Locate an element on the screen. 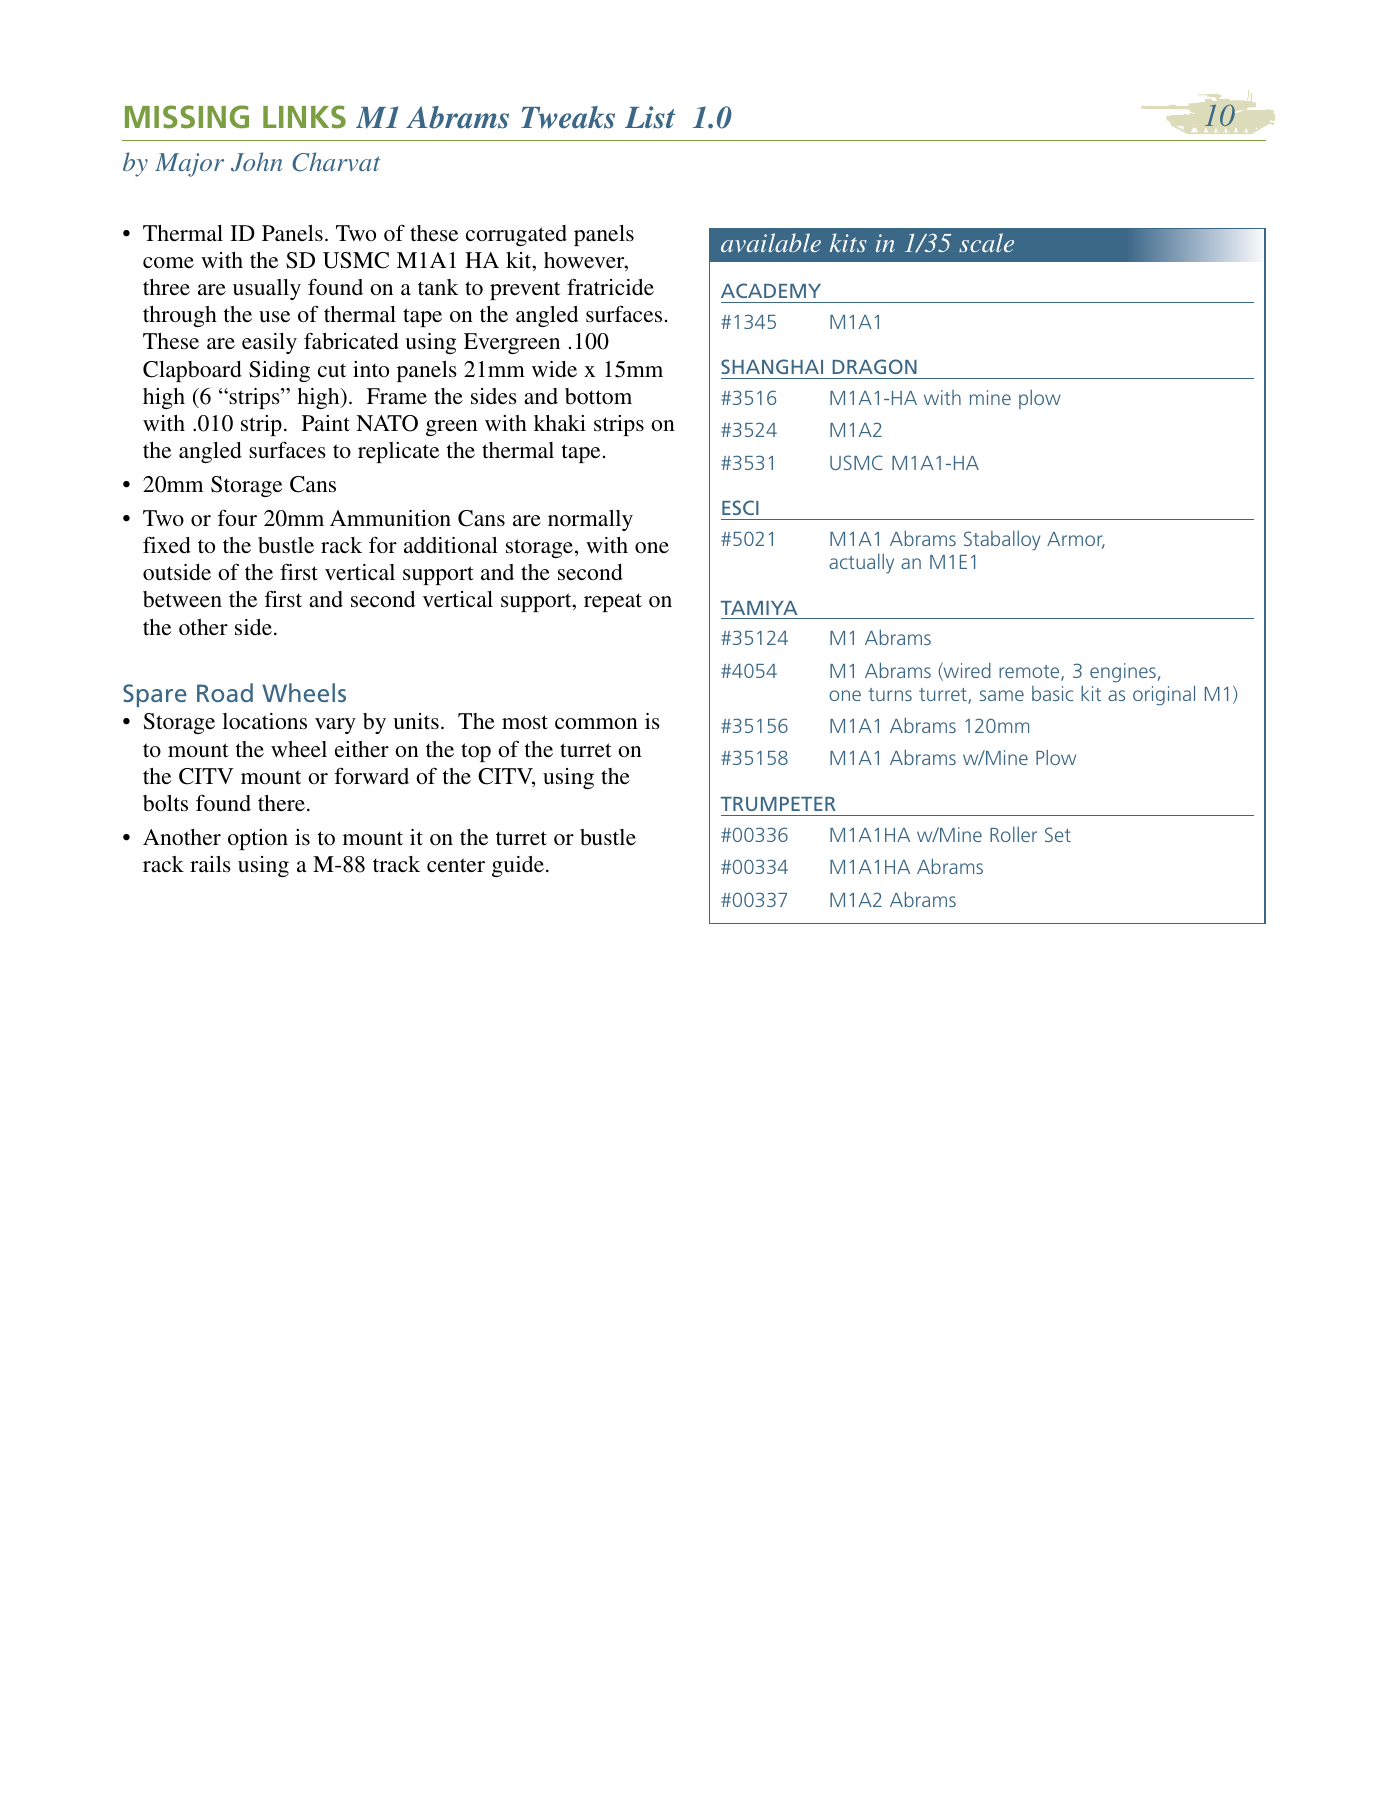 The width and height of the screenshot is (1388, 1796). scale is located at coordinates (986, 242).
